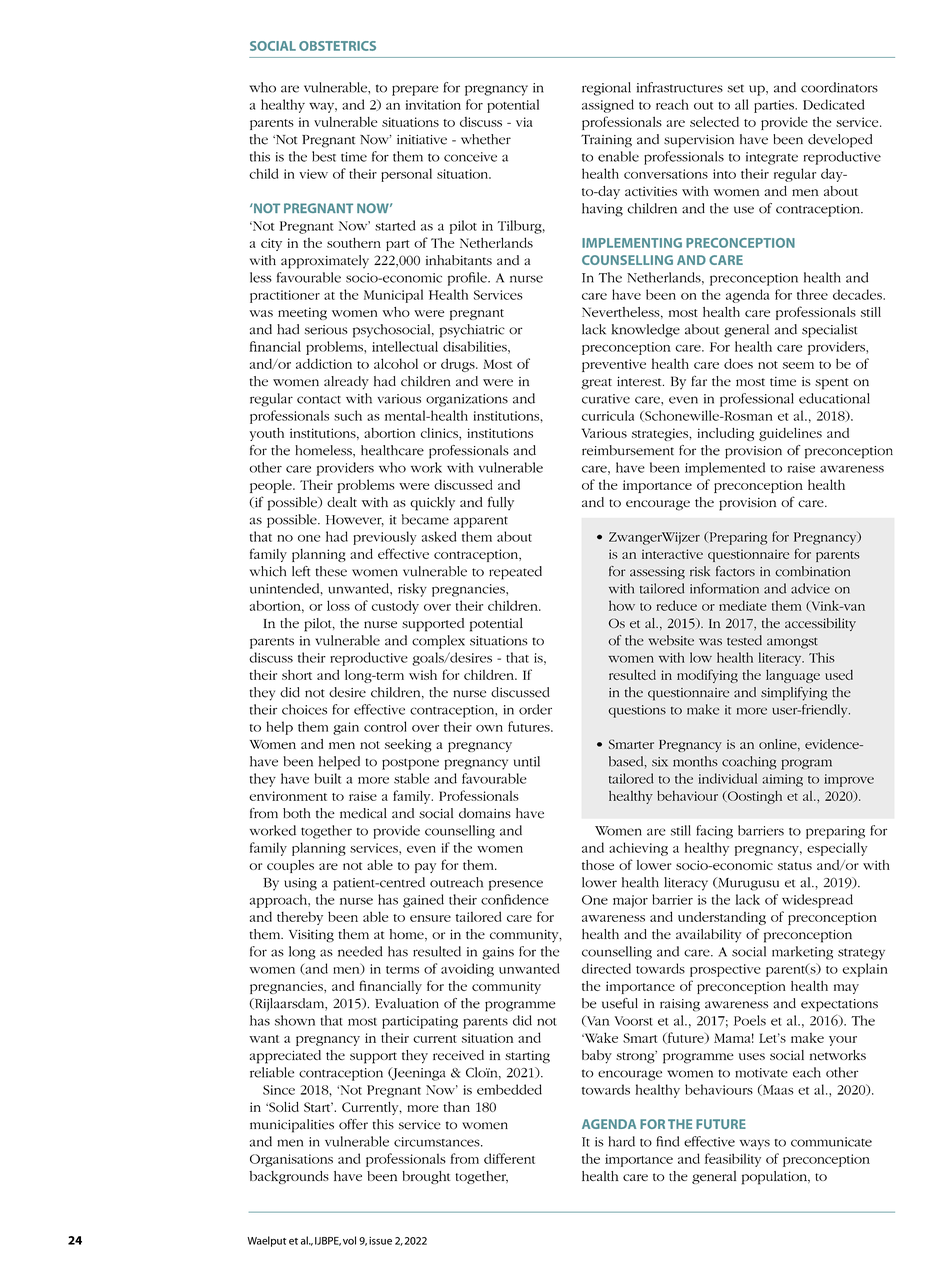 The width and height of the document is (952, 1270). What do you see at coordinates (337, 46) in the document?
I see `OBSTETRICS` at bounding box center [337, 46].
